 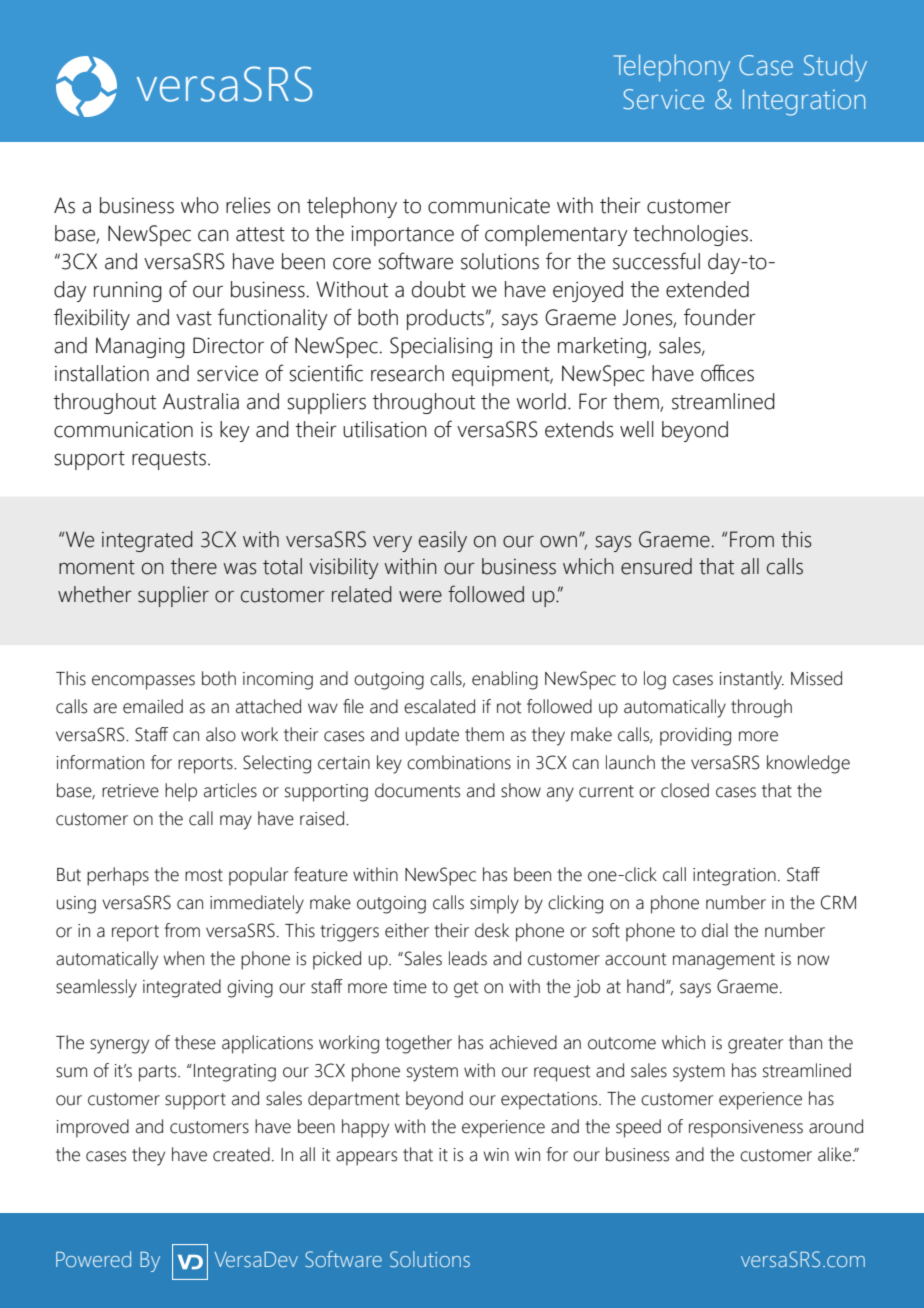 What do you see at coordinates (95, 594) in the image?
I see `whether` at bounding box center [95, 594].
